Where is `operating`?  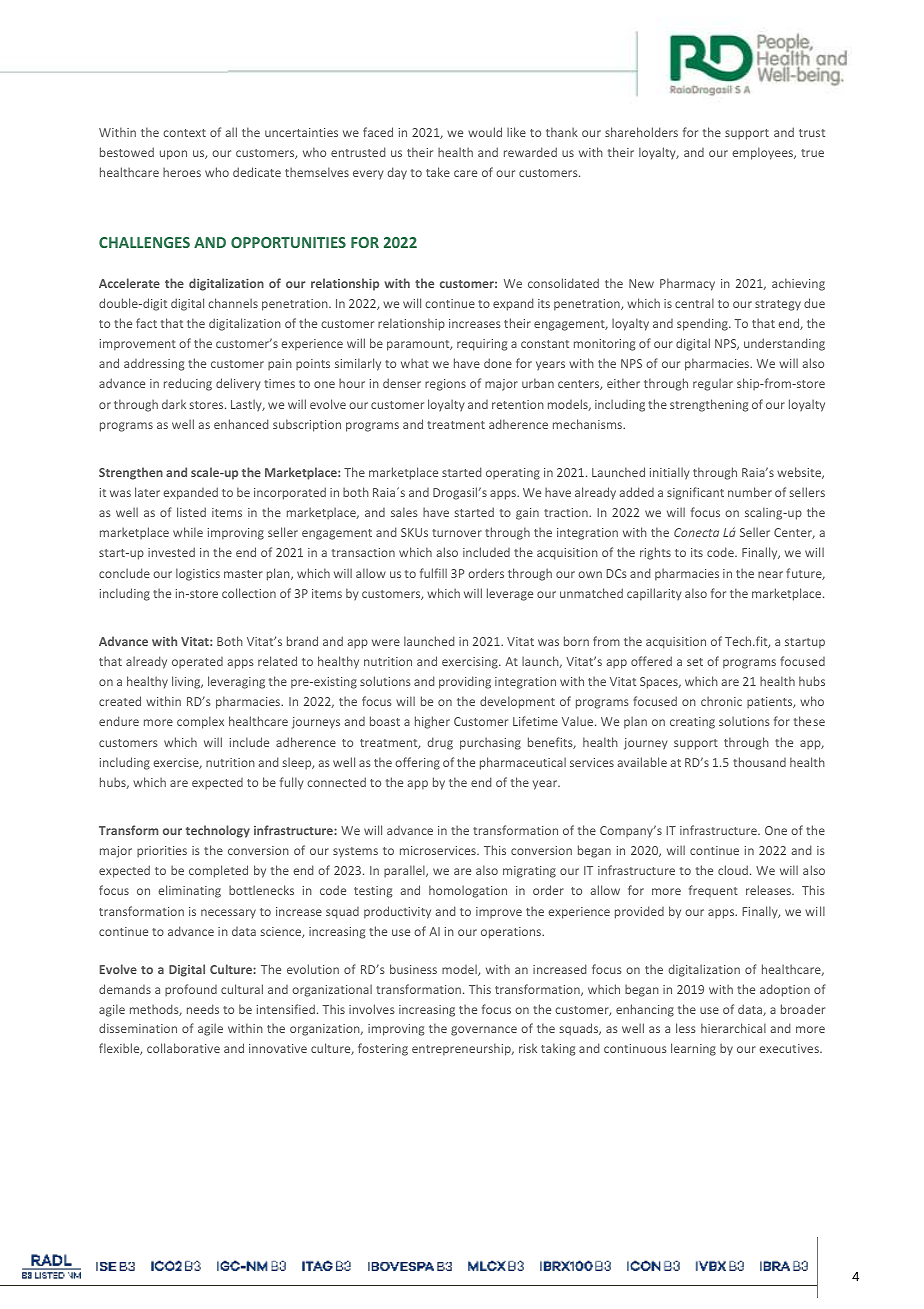 operating is located at coordinates (513, 474).
